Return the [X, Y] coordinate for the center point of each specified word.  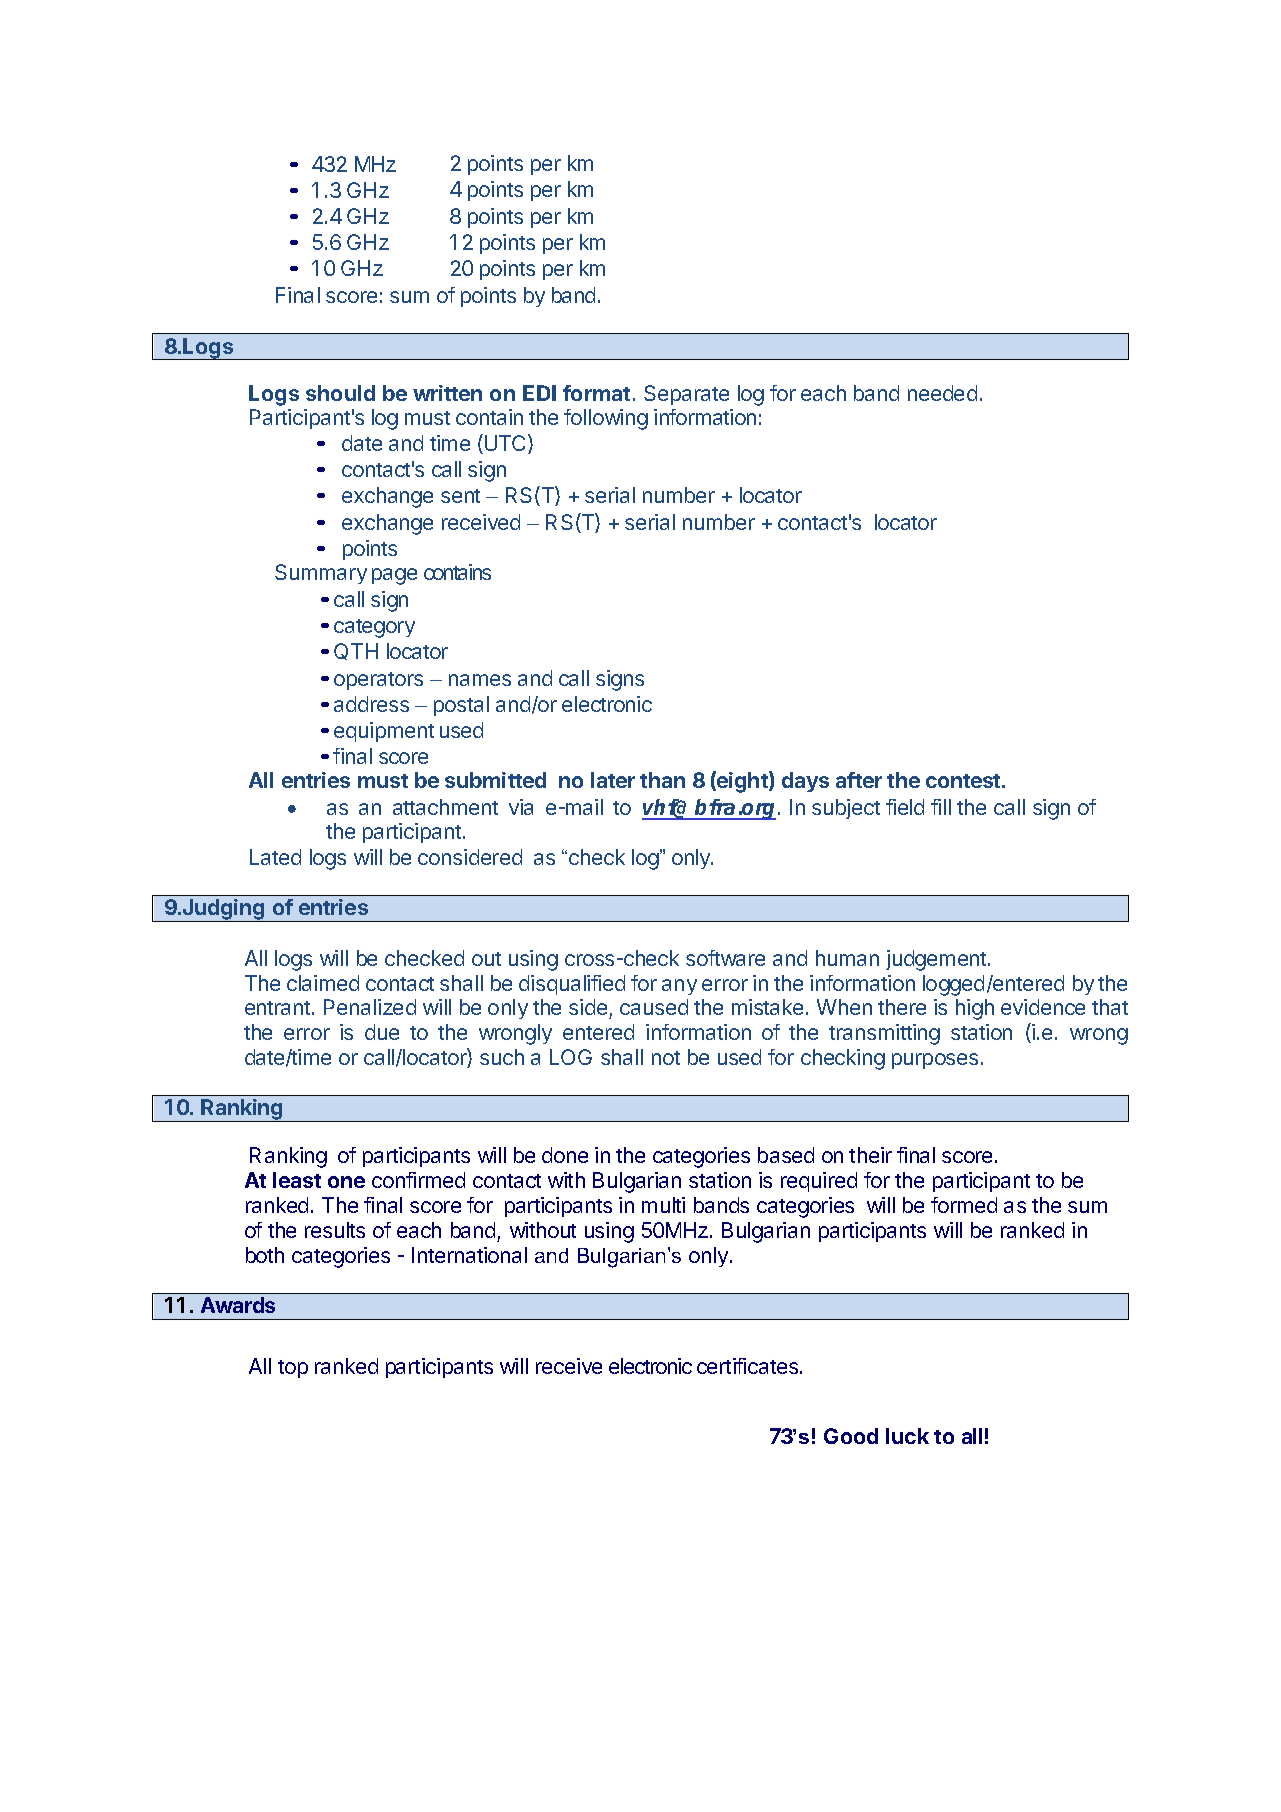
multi [663, 1205]
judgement [937, 960]
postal [461, 706]
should [340, 393]
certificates [749, 1366]
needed [942, 393]
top [293, 1369]
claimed [323, 983]
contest [964, 781]
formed [964, 1205]
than [662, 780]
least [297, 1180]
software [725, 958]
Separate [686, 395]
